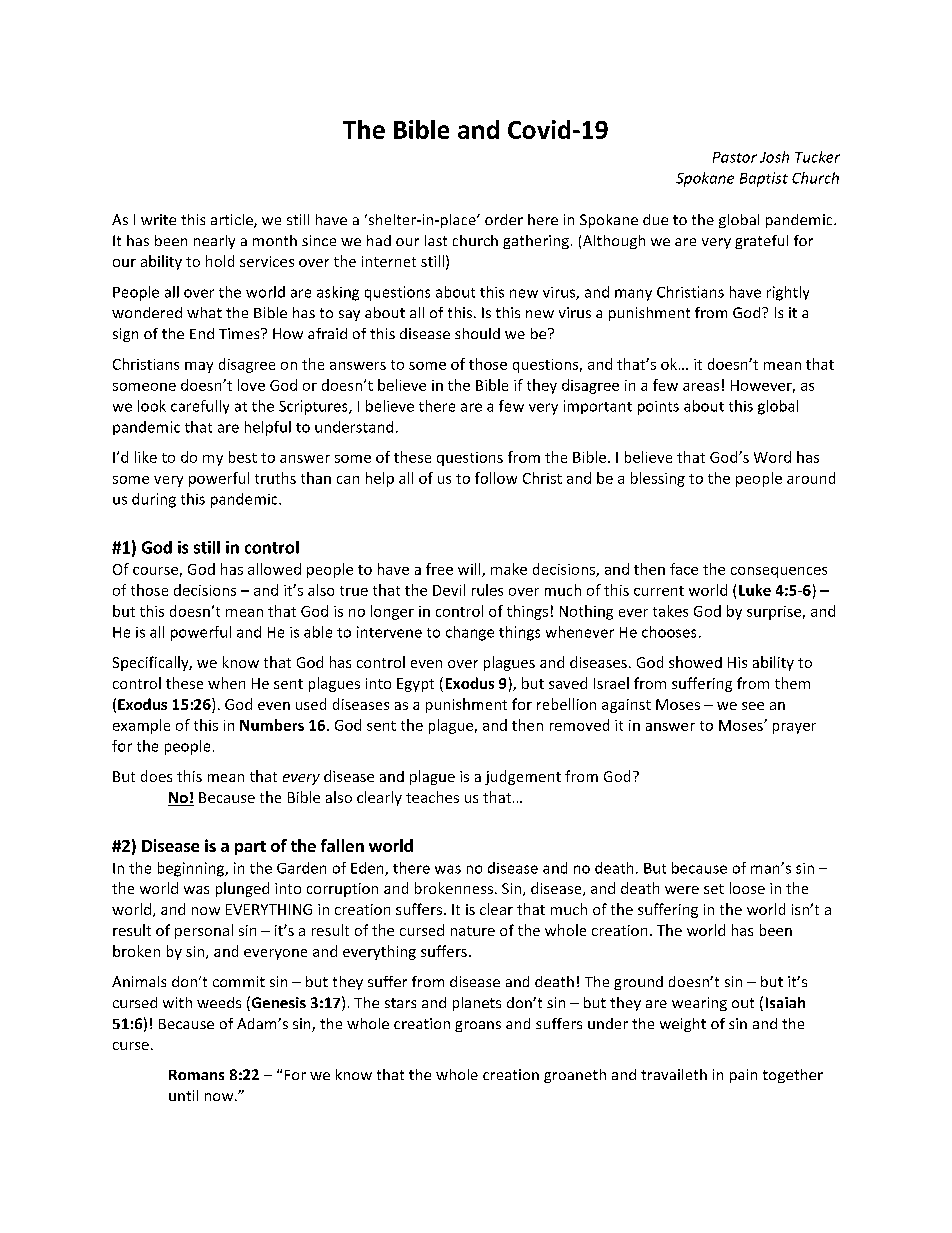 This screenshot has height=1233, width=952. Describe the element at coordinates (523, 777) in the screenshot. I see `judgement` at that location.
